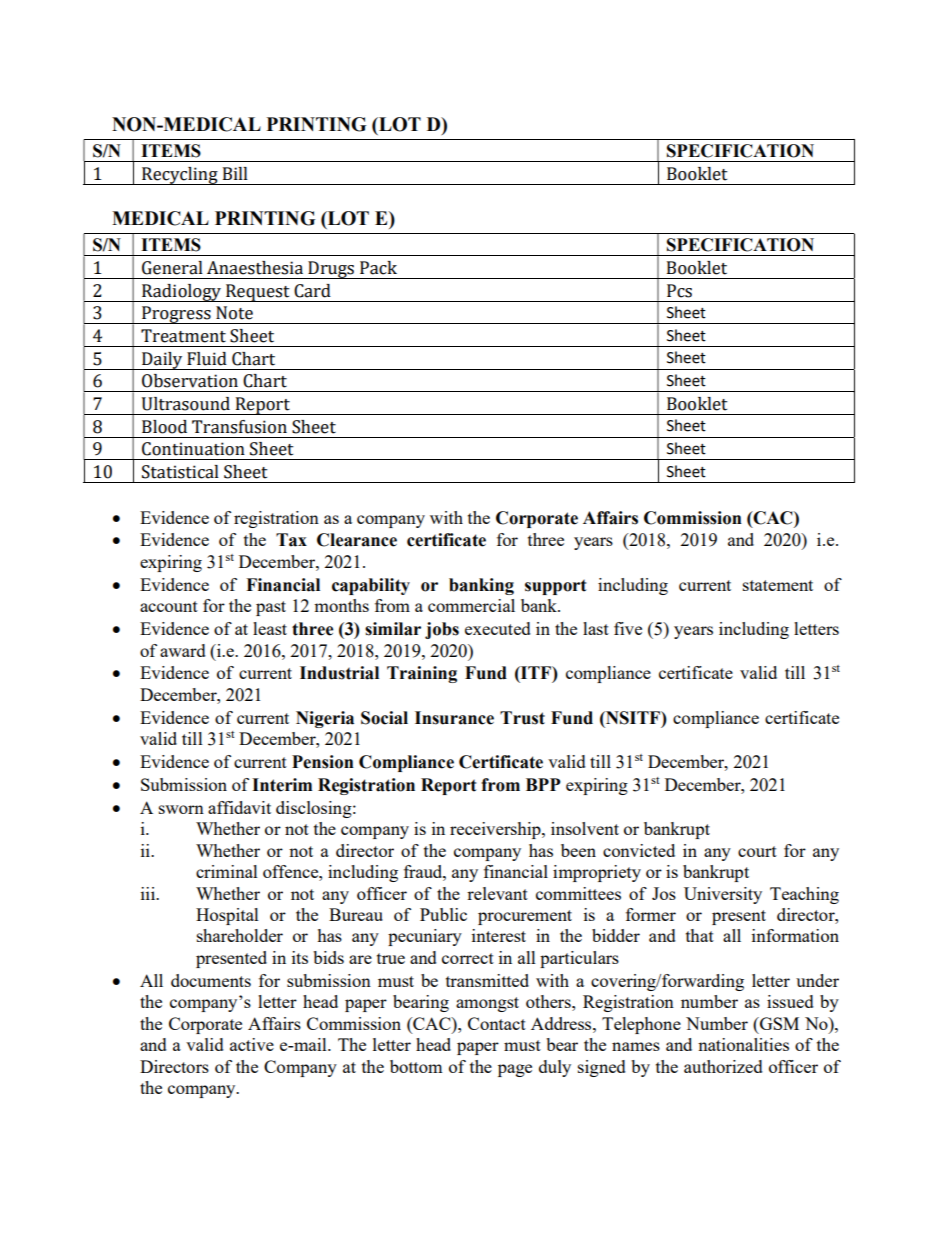 The height and width of the page is (1233, 952). I want to click on Pack, so click(378, 268).
